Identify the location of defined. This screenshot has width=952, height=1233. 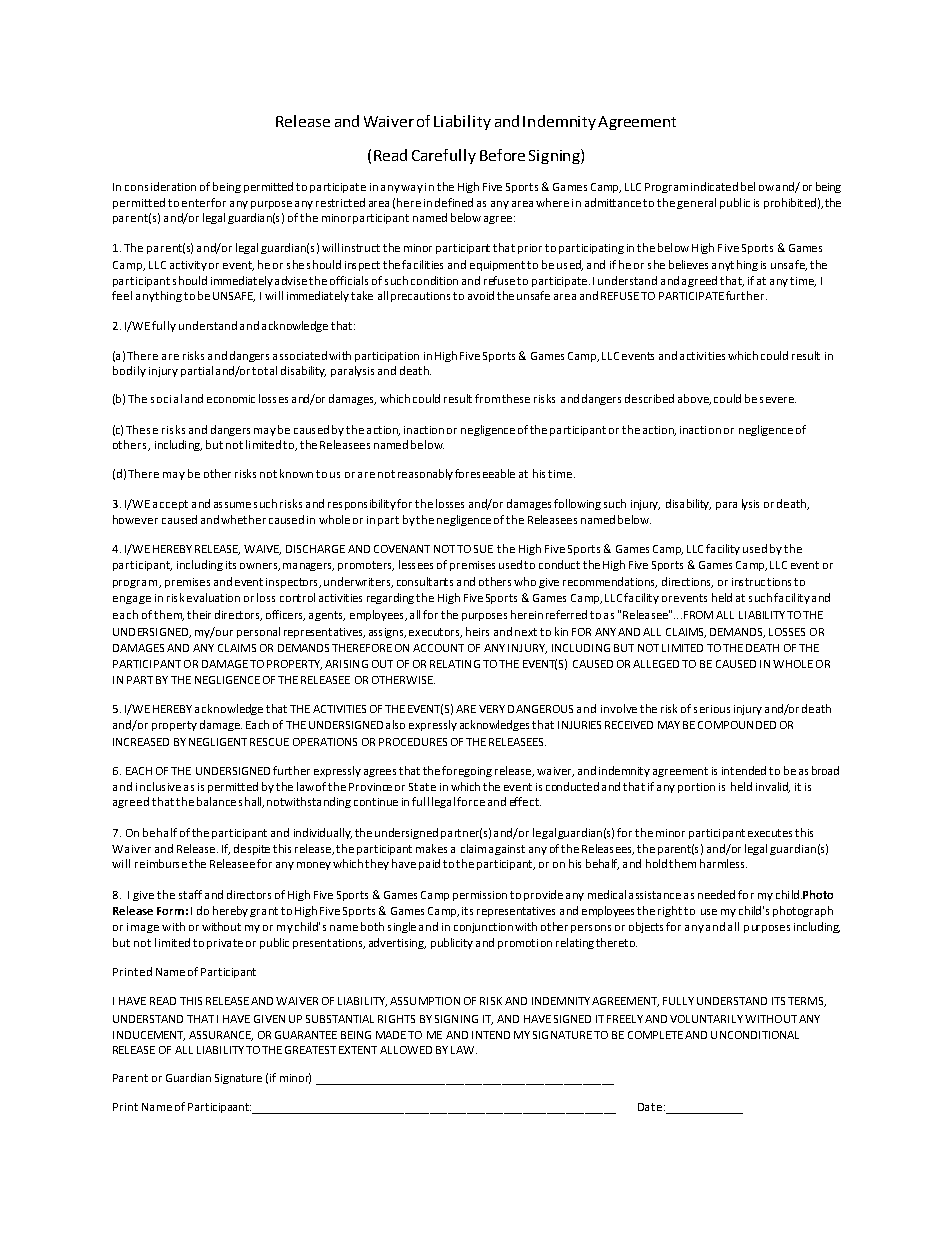
(454, 202).
